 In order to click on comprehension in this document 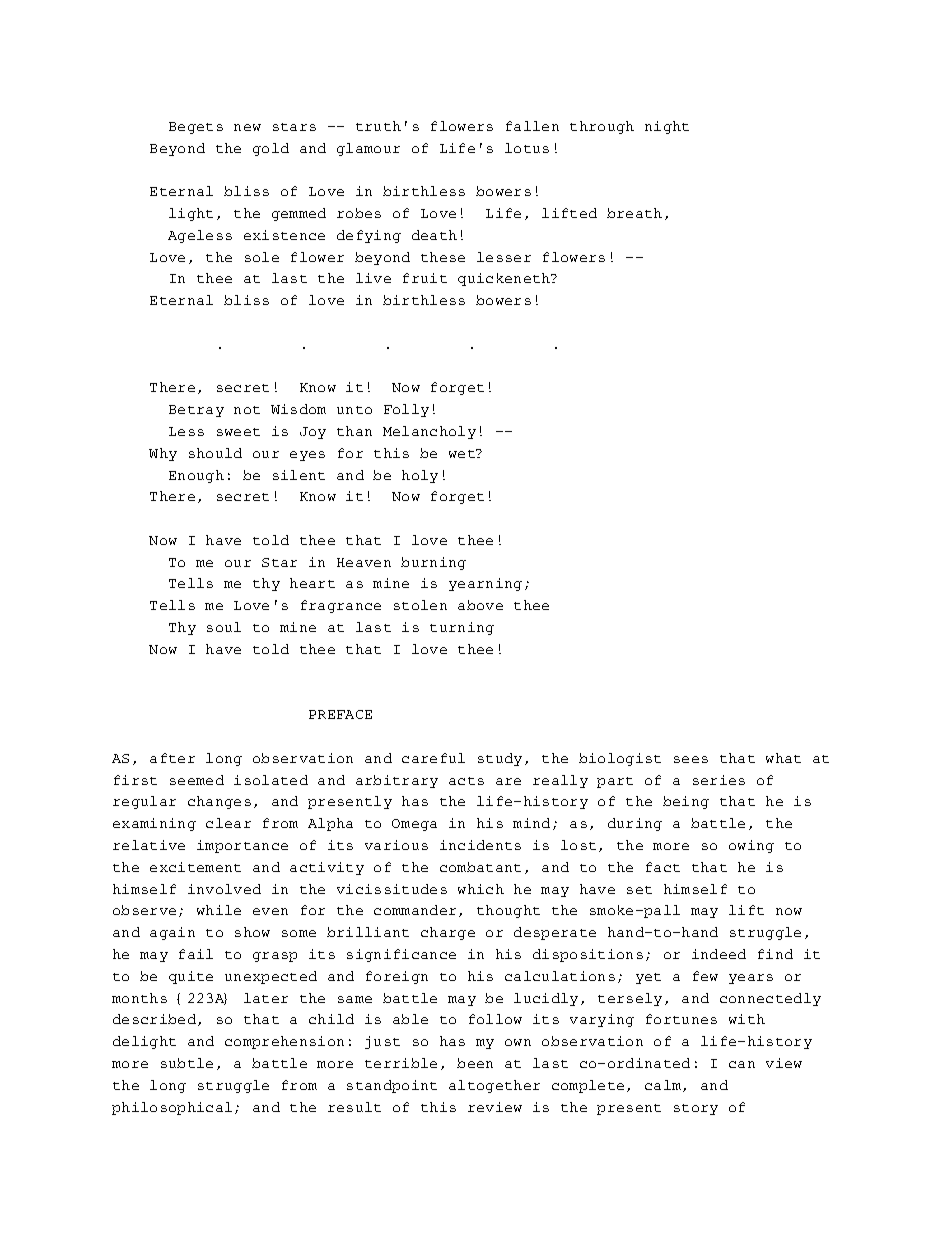, I will do `click(284, 1042)`.
